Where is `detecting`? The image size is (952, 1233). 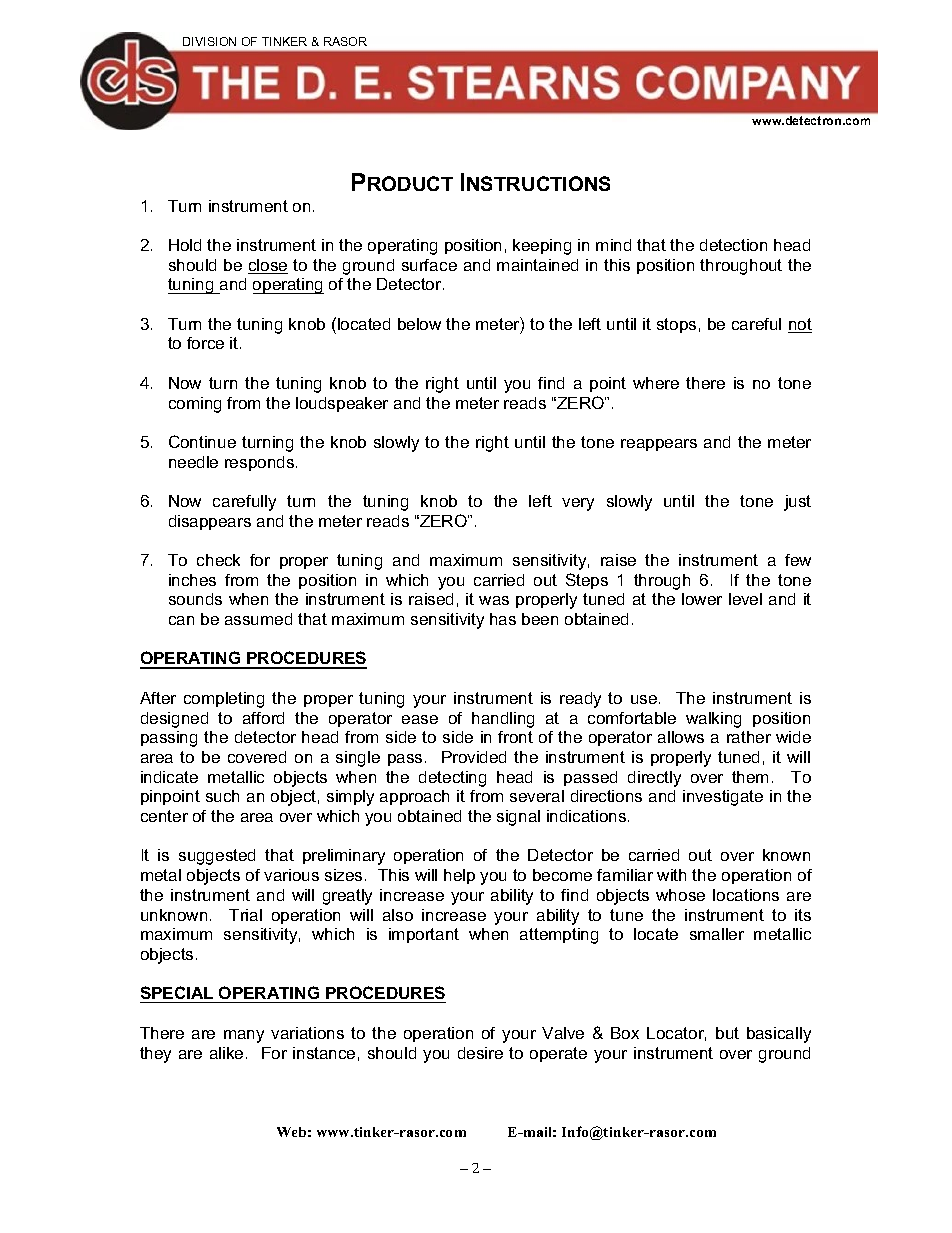 detecting is located at coordinates (452, 779).
